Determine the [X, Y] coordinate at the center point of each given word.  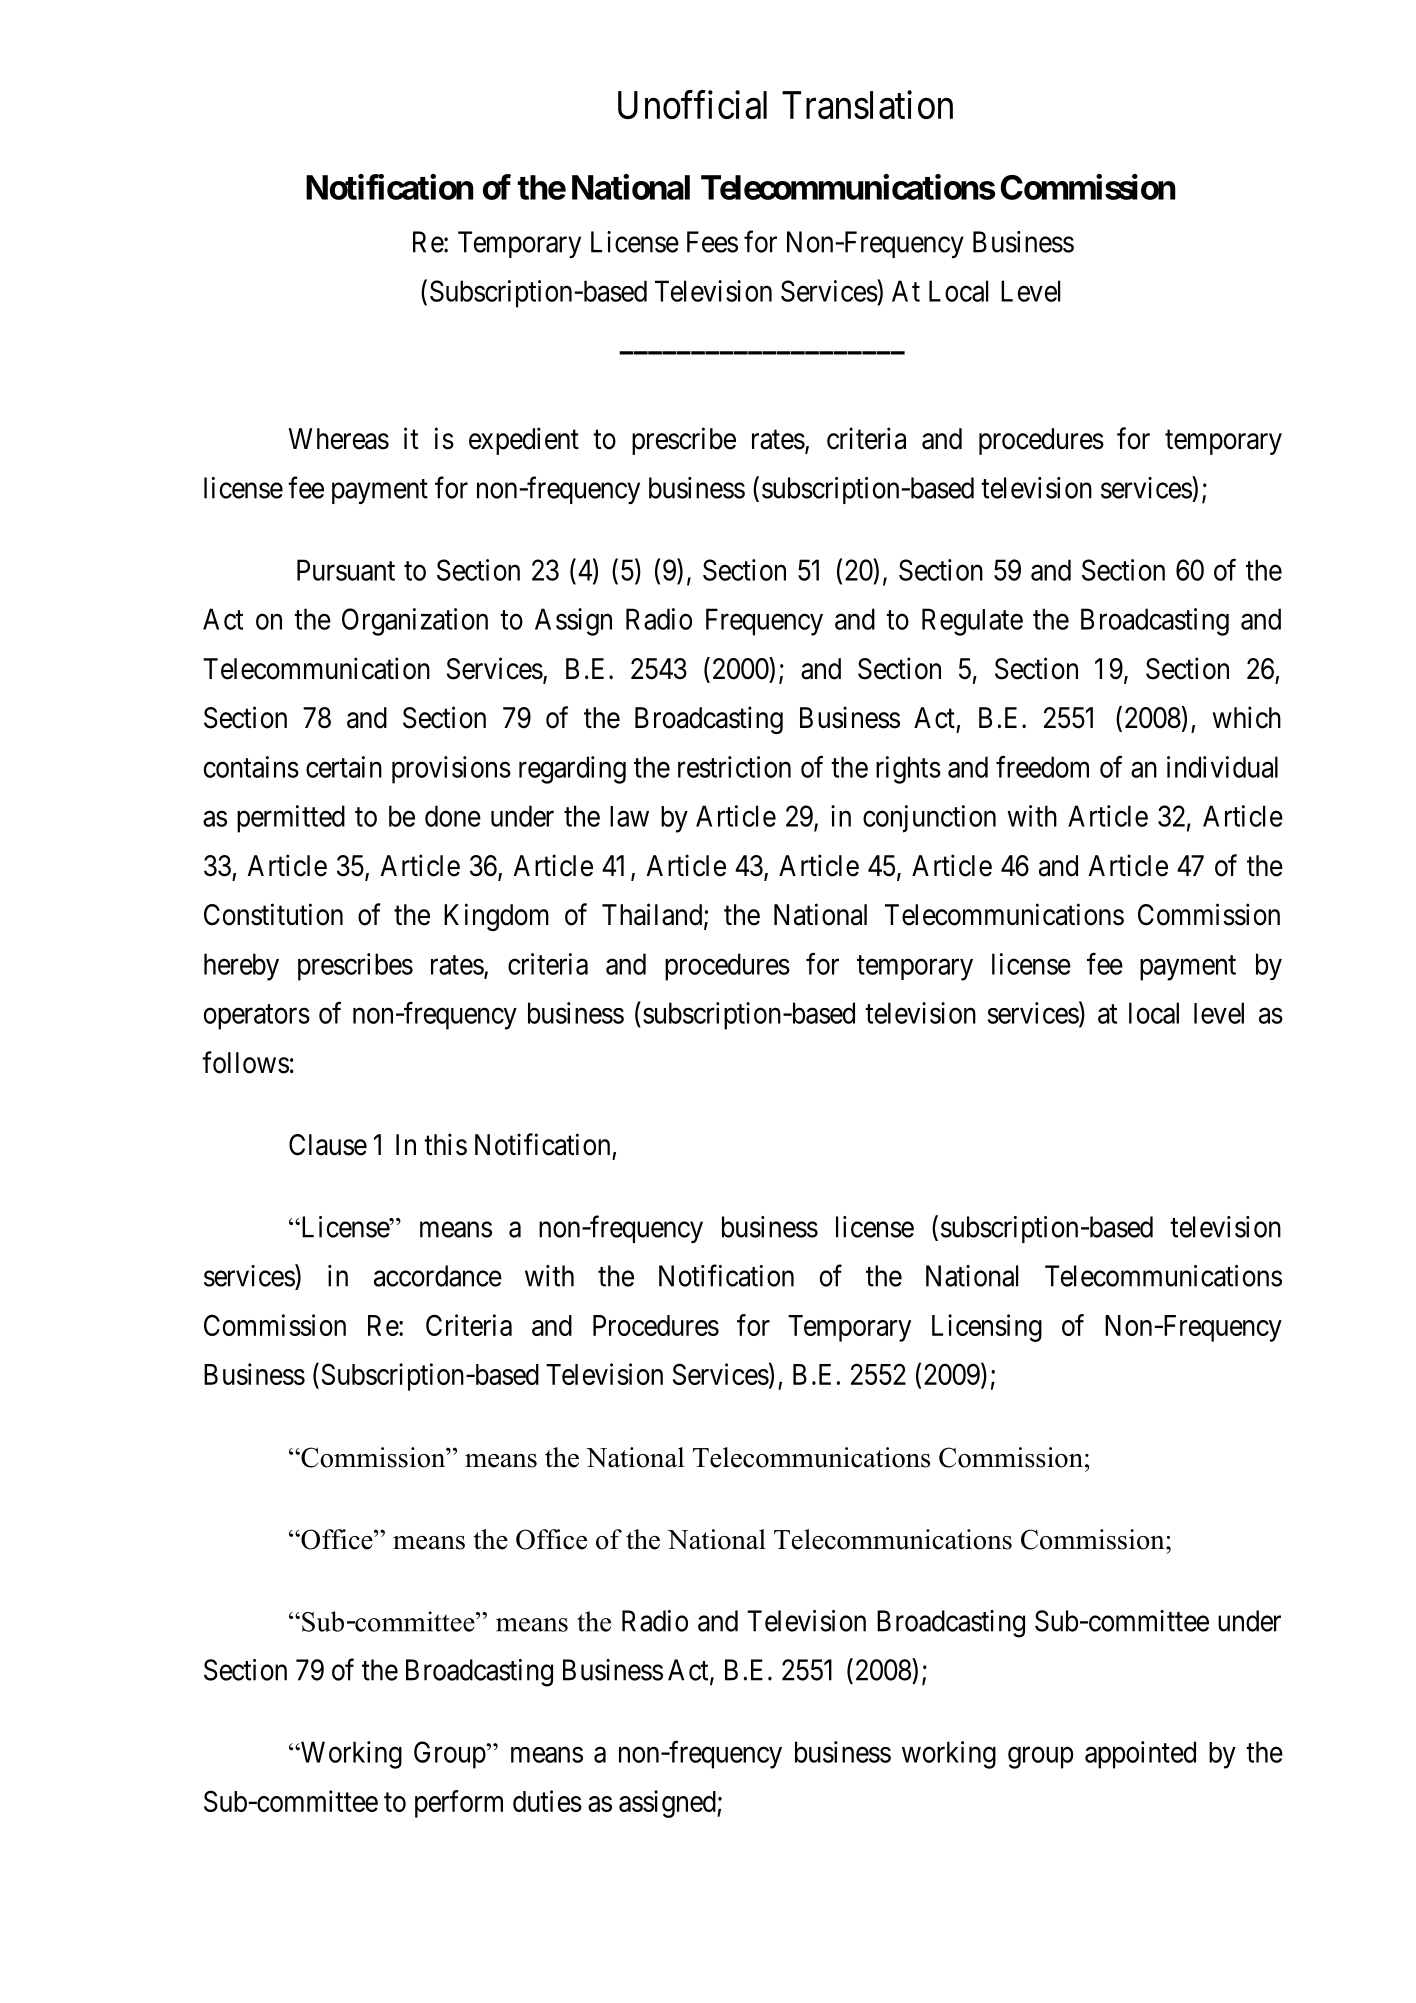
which [1247, 717]
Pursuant [346, 570]
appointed [1140, 1755]
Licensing [987, 1328]
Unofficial [692, 104]
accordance [438, 1276]
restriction [734, 767]
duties [547, 1801]
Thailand [653, 915]
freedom [1042, 767]
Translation [867, 105]
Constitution [273, 914]
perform [459, 1804]
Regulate [972, 622]
